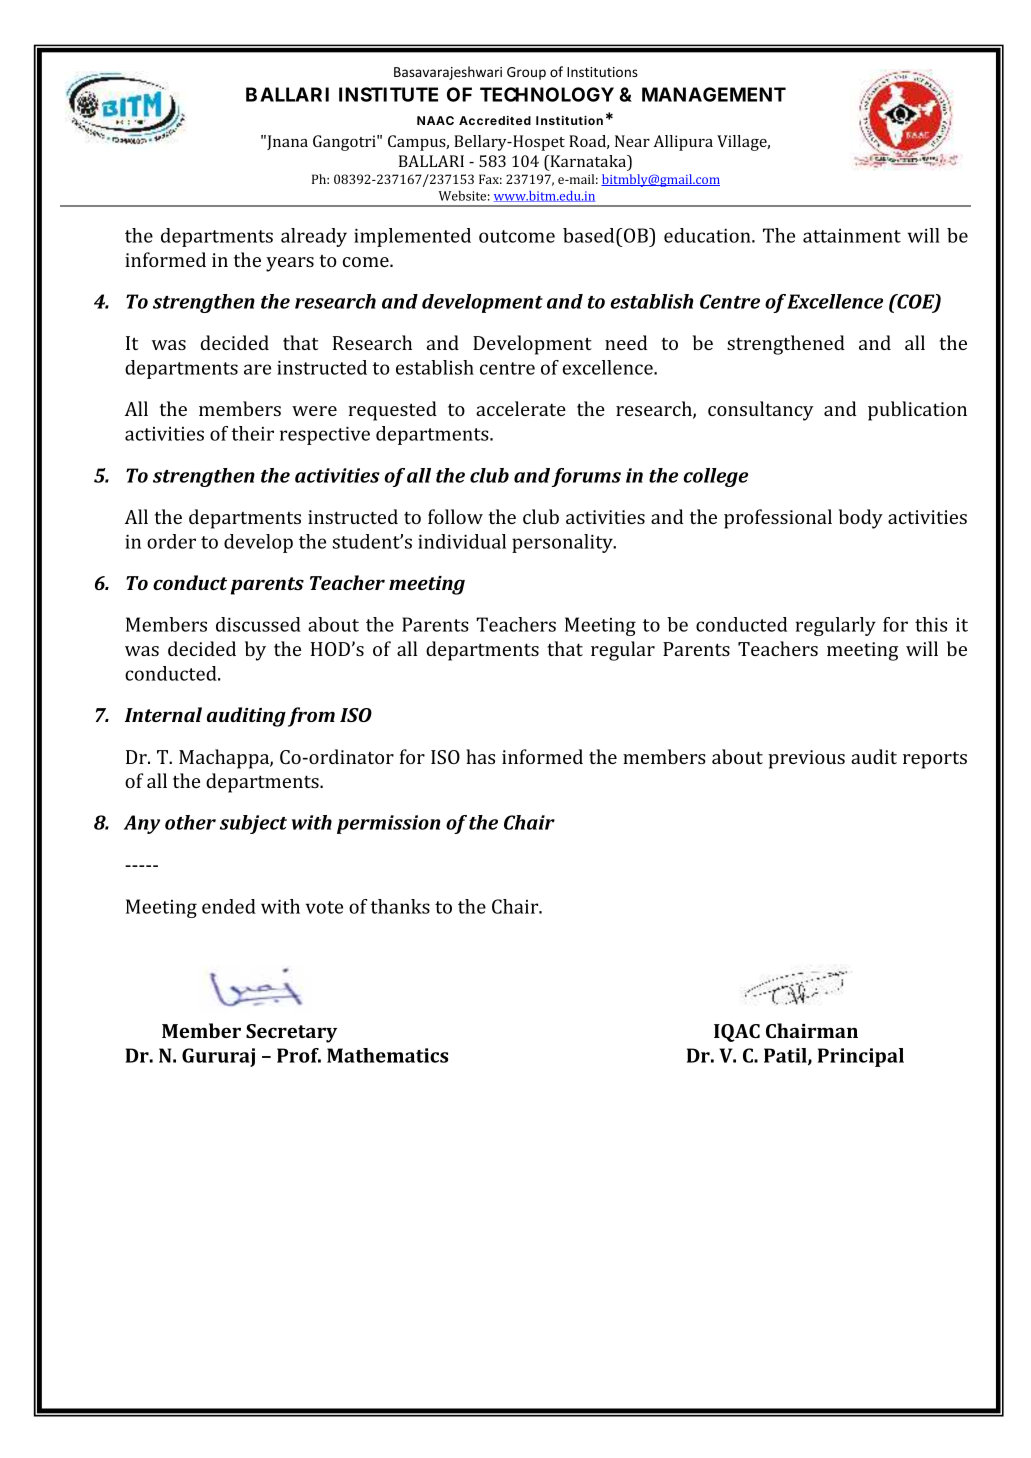  I want to click on attainment, so click(852, 236).
